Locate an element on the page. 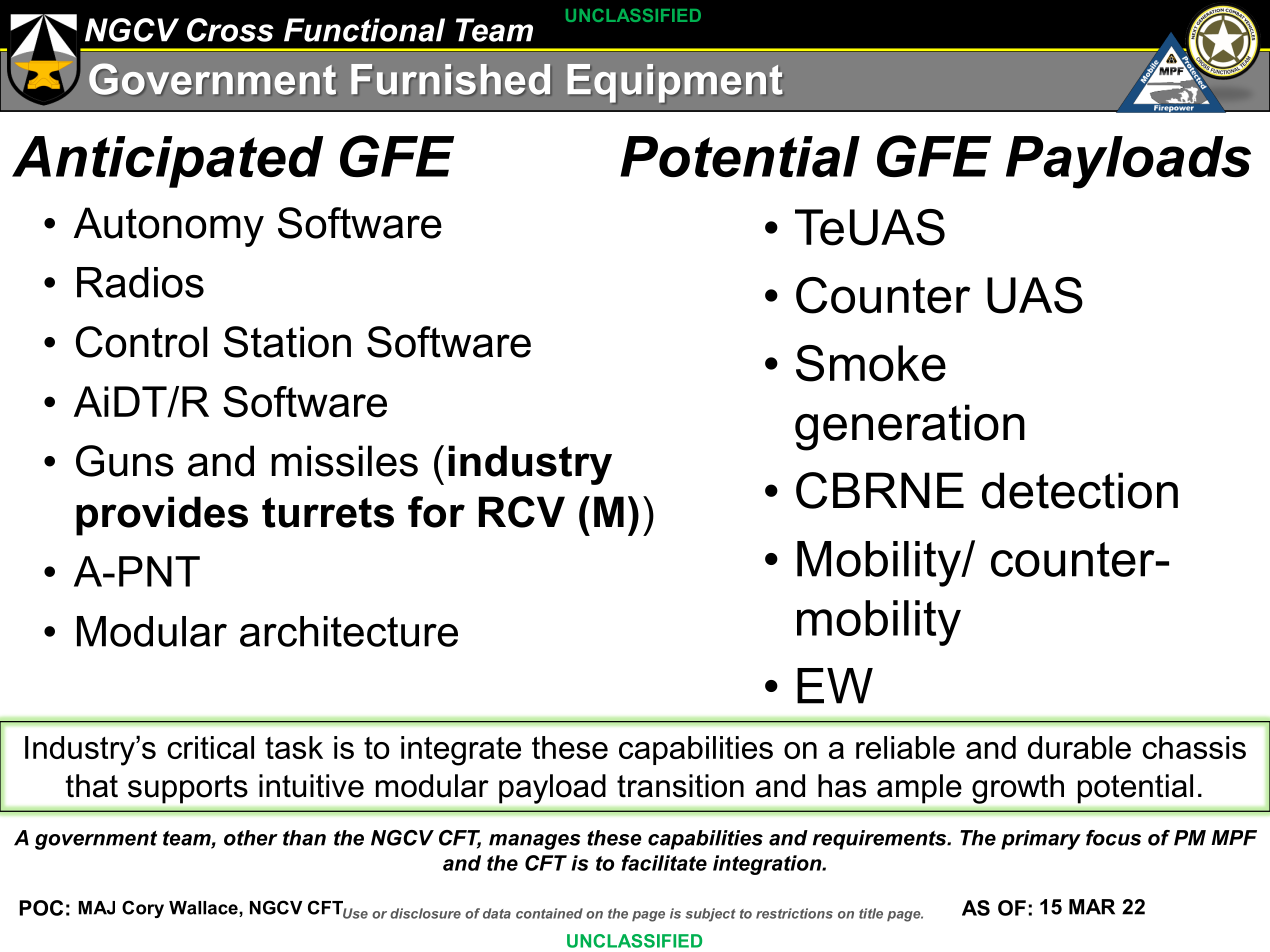 The height and width of the document is (952, 1270). Cory is located at coordinates (143, 909).
